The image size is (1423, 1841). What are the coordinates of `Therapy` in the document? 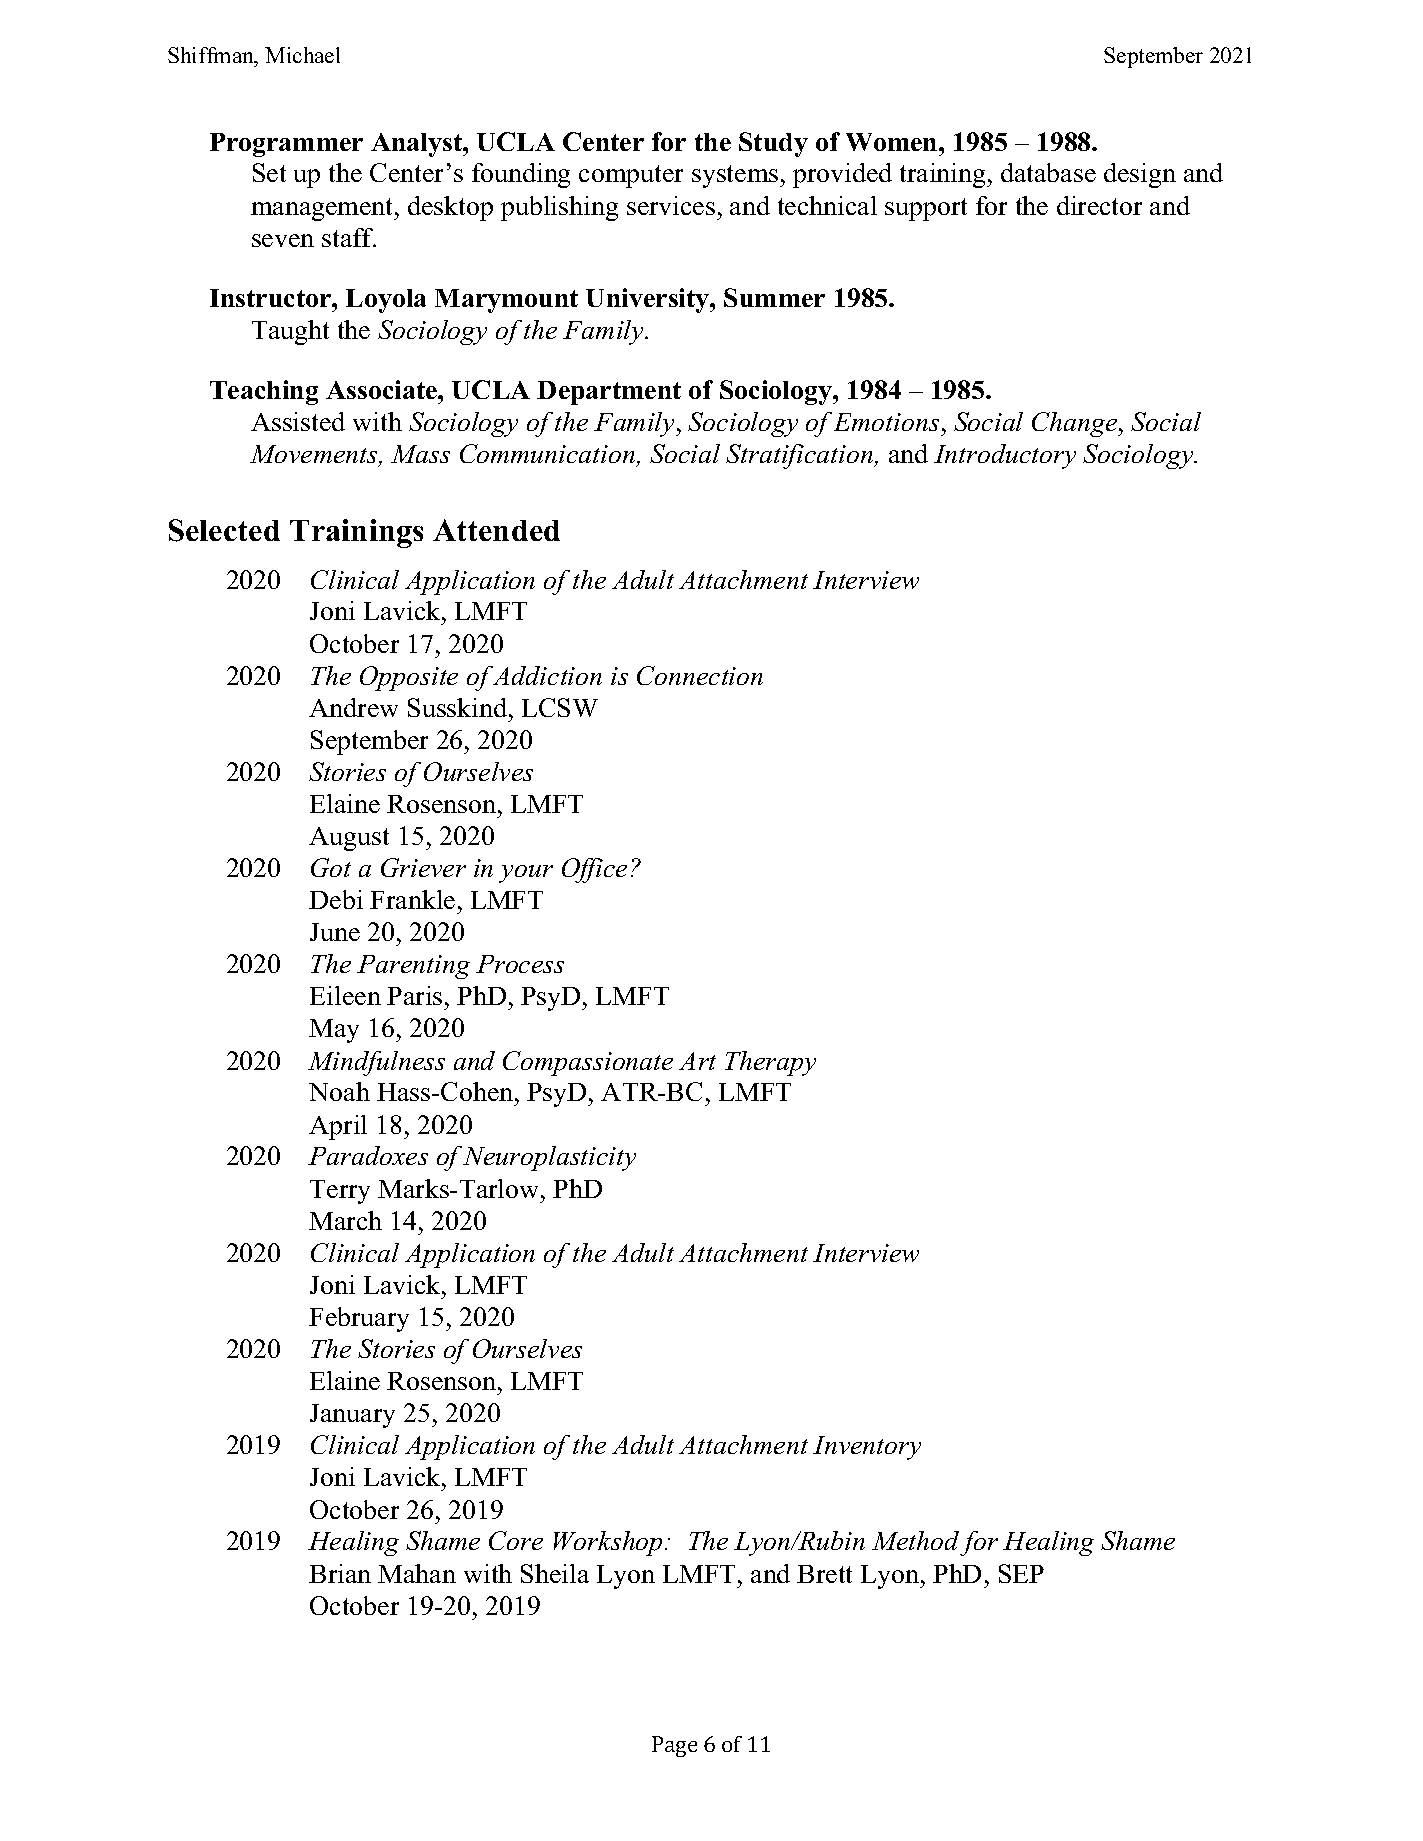 It's located at (770, 1063).
